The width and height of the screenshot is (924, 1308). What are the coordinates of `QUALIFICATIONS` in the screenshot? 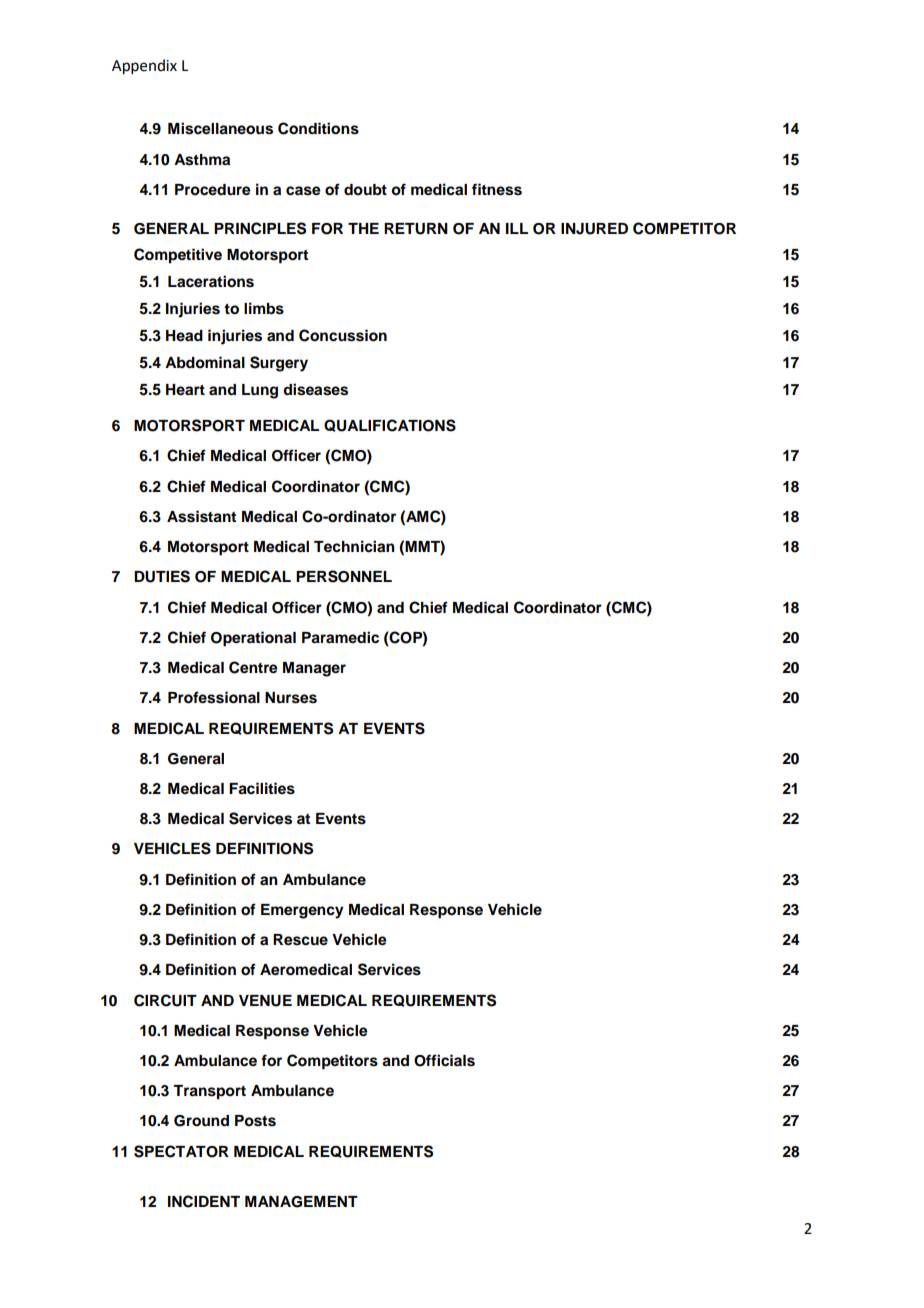 It's located at (390, 425).
